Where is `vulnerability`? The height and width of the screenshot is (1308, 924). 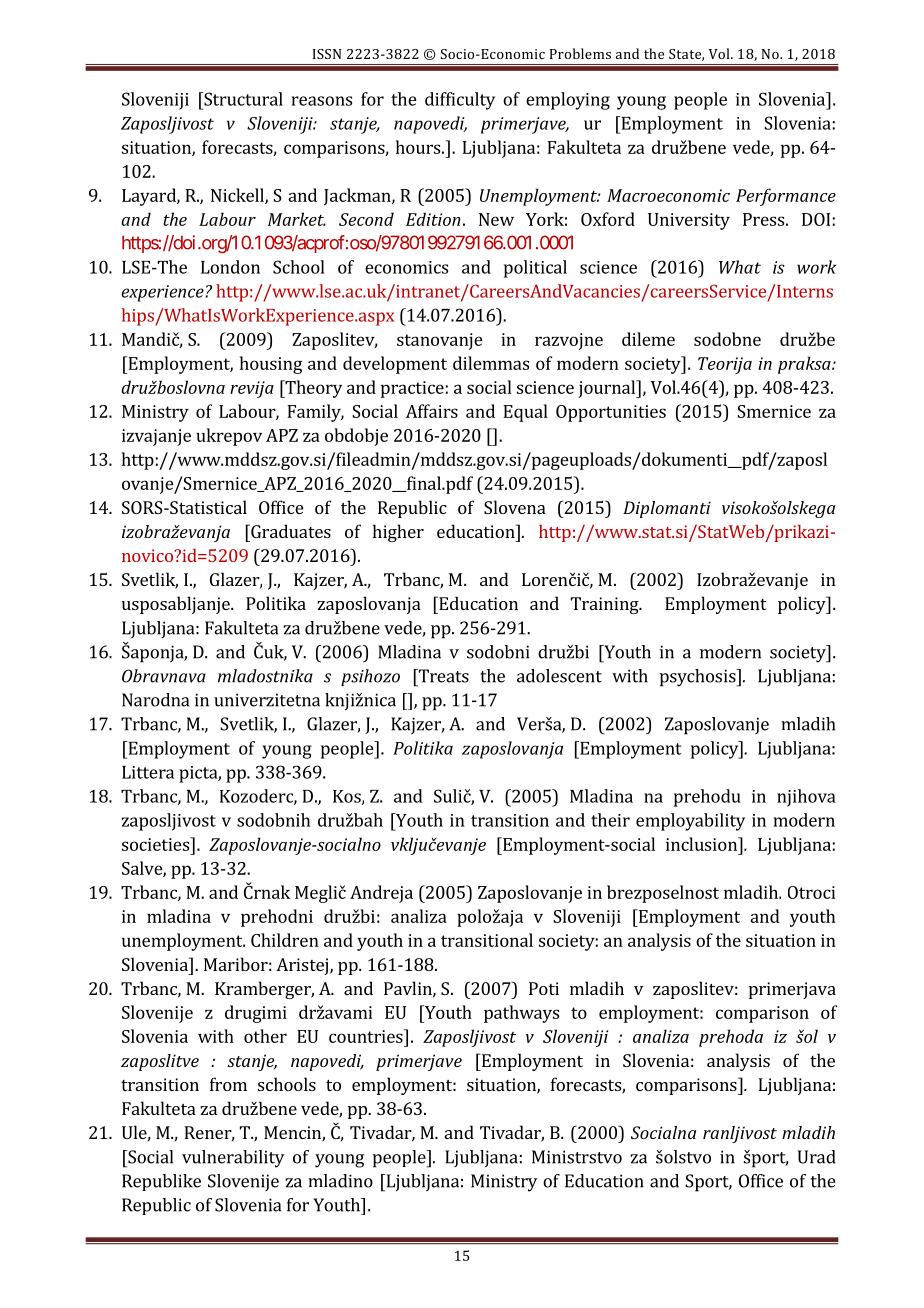
vulnerability is located at coordinates (233, 1159).
